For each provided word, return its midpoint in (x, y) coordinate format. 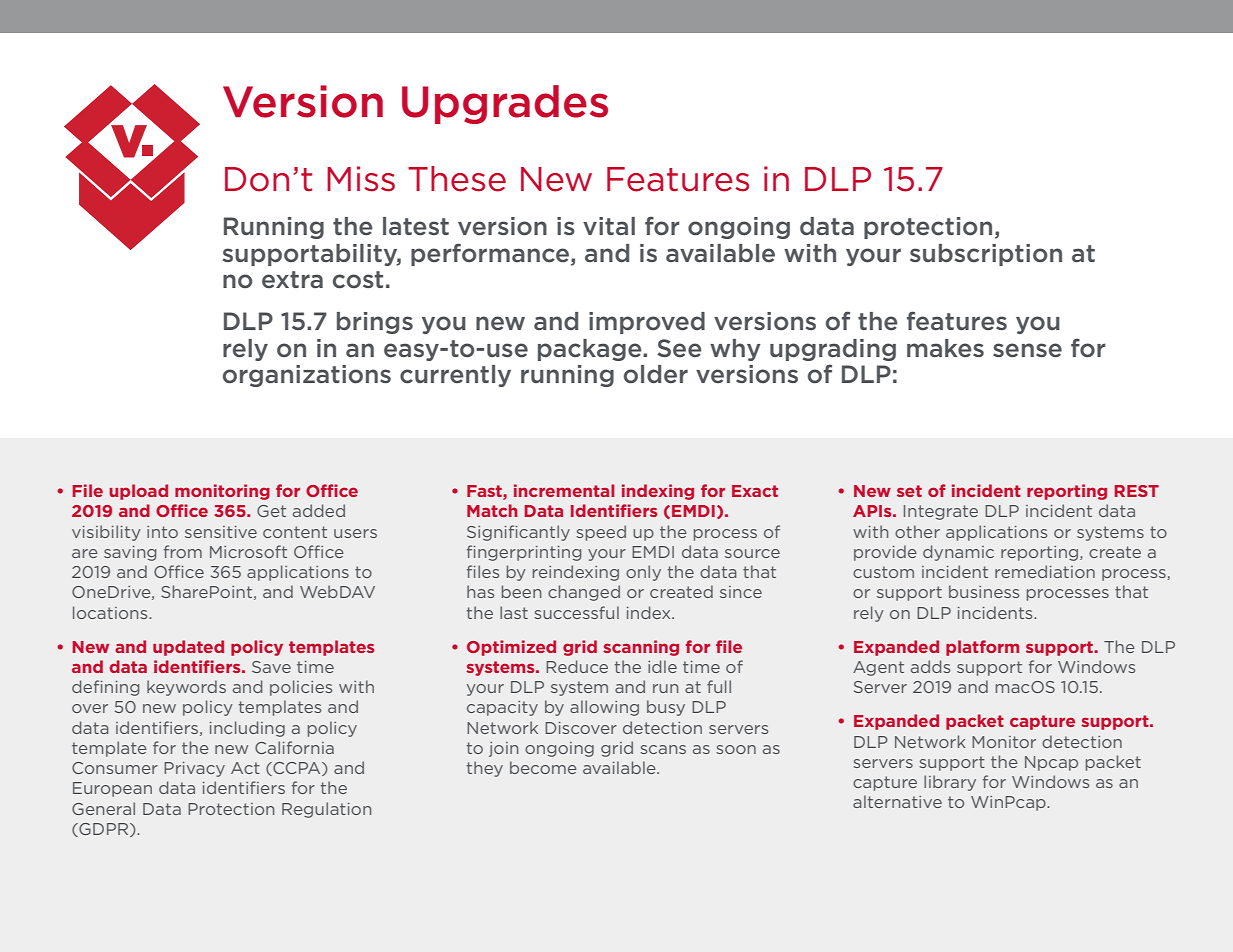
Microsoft (248, 551)
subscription (986, 255)
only (643, 573)
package (591, 350)
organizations (307, 376)
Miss (361, 179)
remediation (1045, 571)
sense (1027, 350)
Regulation (326, 810)
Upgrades (505, 104)
